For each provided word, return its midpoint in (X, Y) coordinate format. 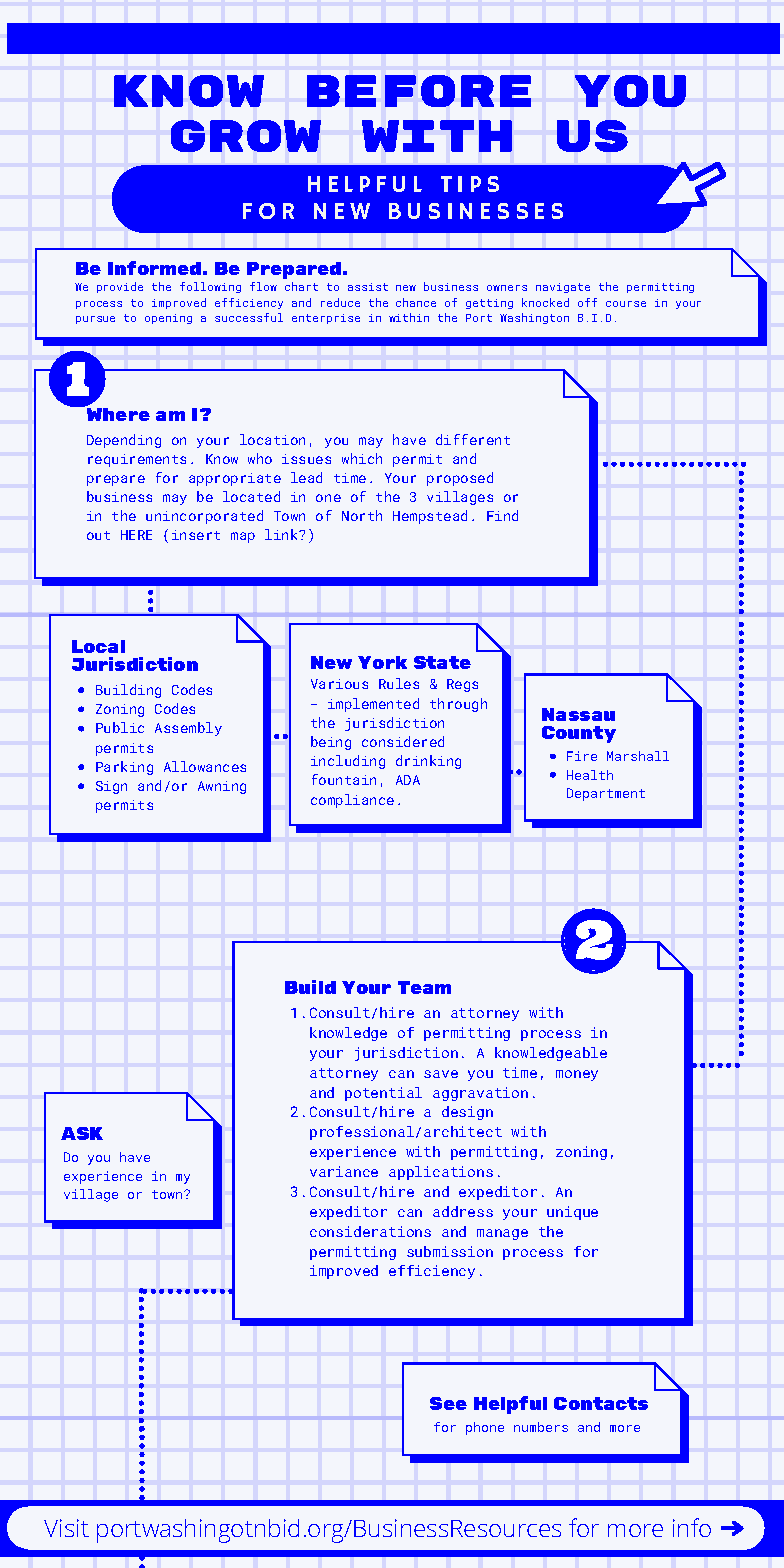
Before (419, 91)
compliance (352, 801)
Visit (66, 1528)
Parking (124, 768)
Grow (246, 136)
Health (590, 775)
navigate (563, 288)
